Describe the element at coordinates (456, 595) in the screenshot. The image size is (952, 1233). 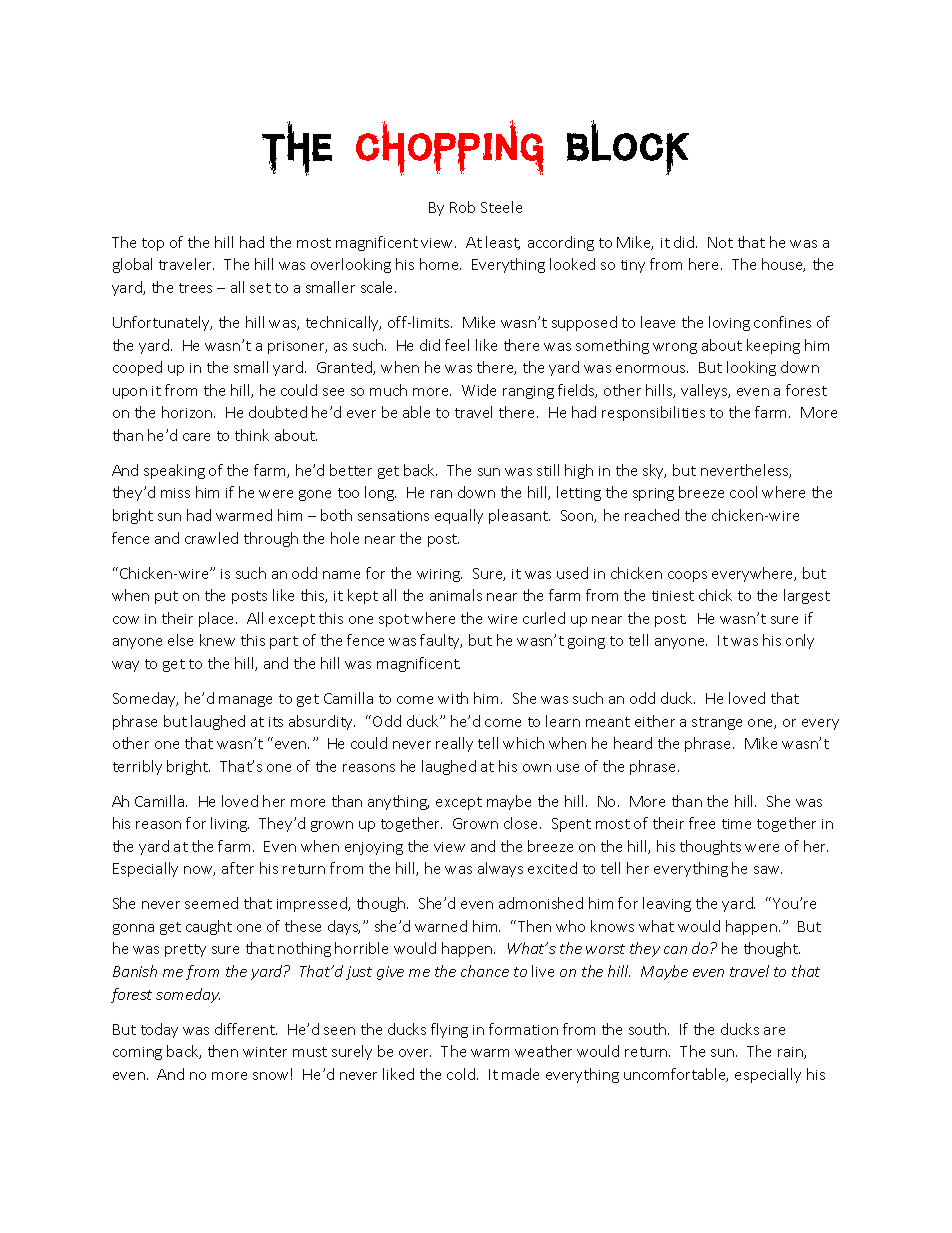
I see `animals` at that location.
